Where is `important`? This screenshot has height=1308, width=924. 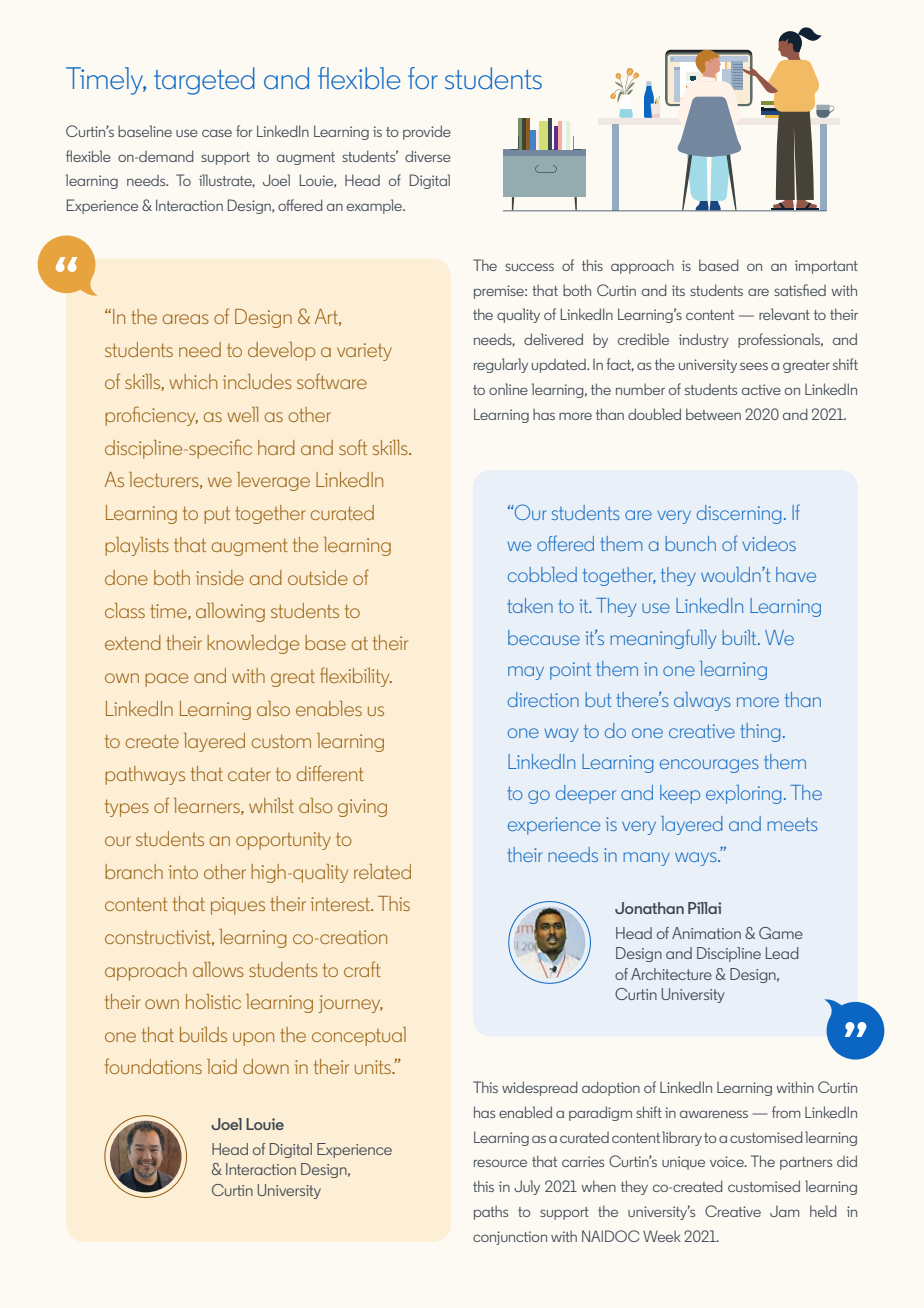 important is located at coordinates (826, 267).
